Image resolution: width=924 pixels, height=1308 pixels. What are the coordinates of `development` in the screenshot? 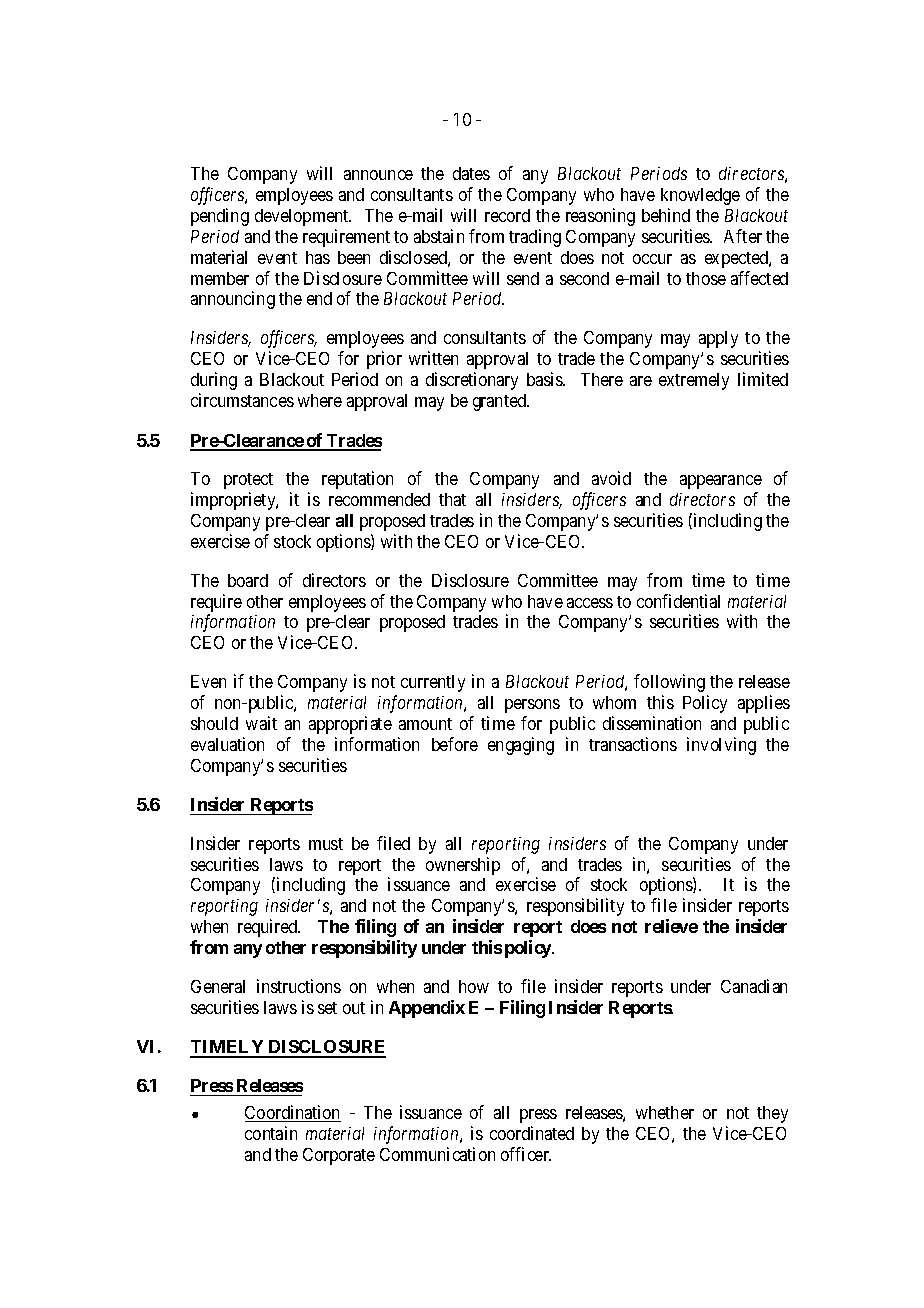 It's located at (303, 217).
